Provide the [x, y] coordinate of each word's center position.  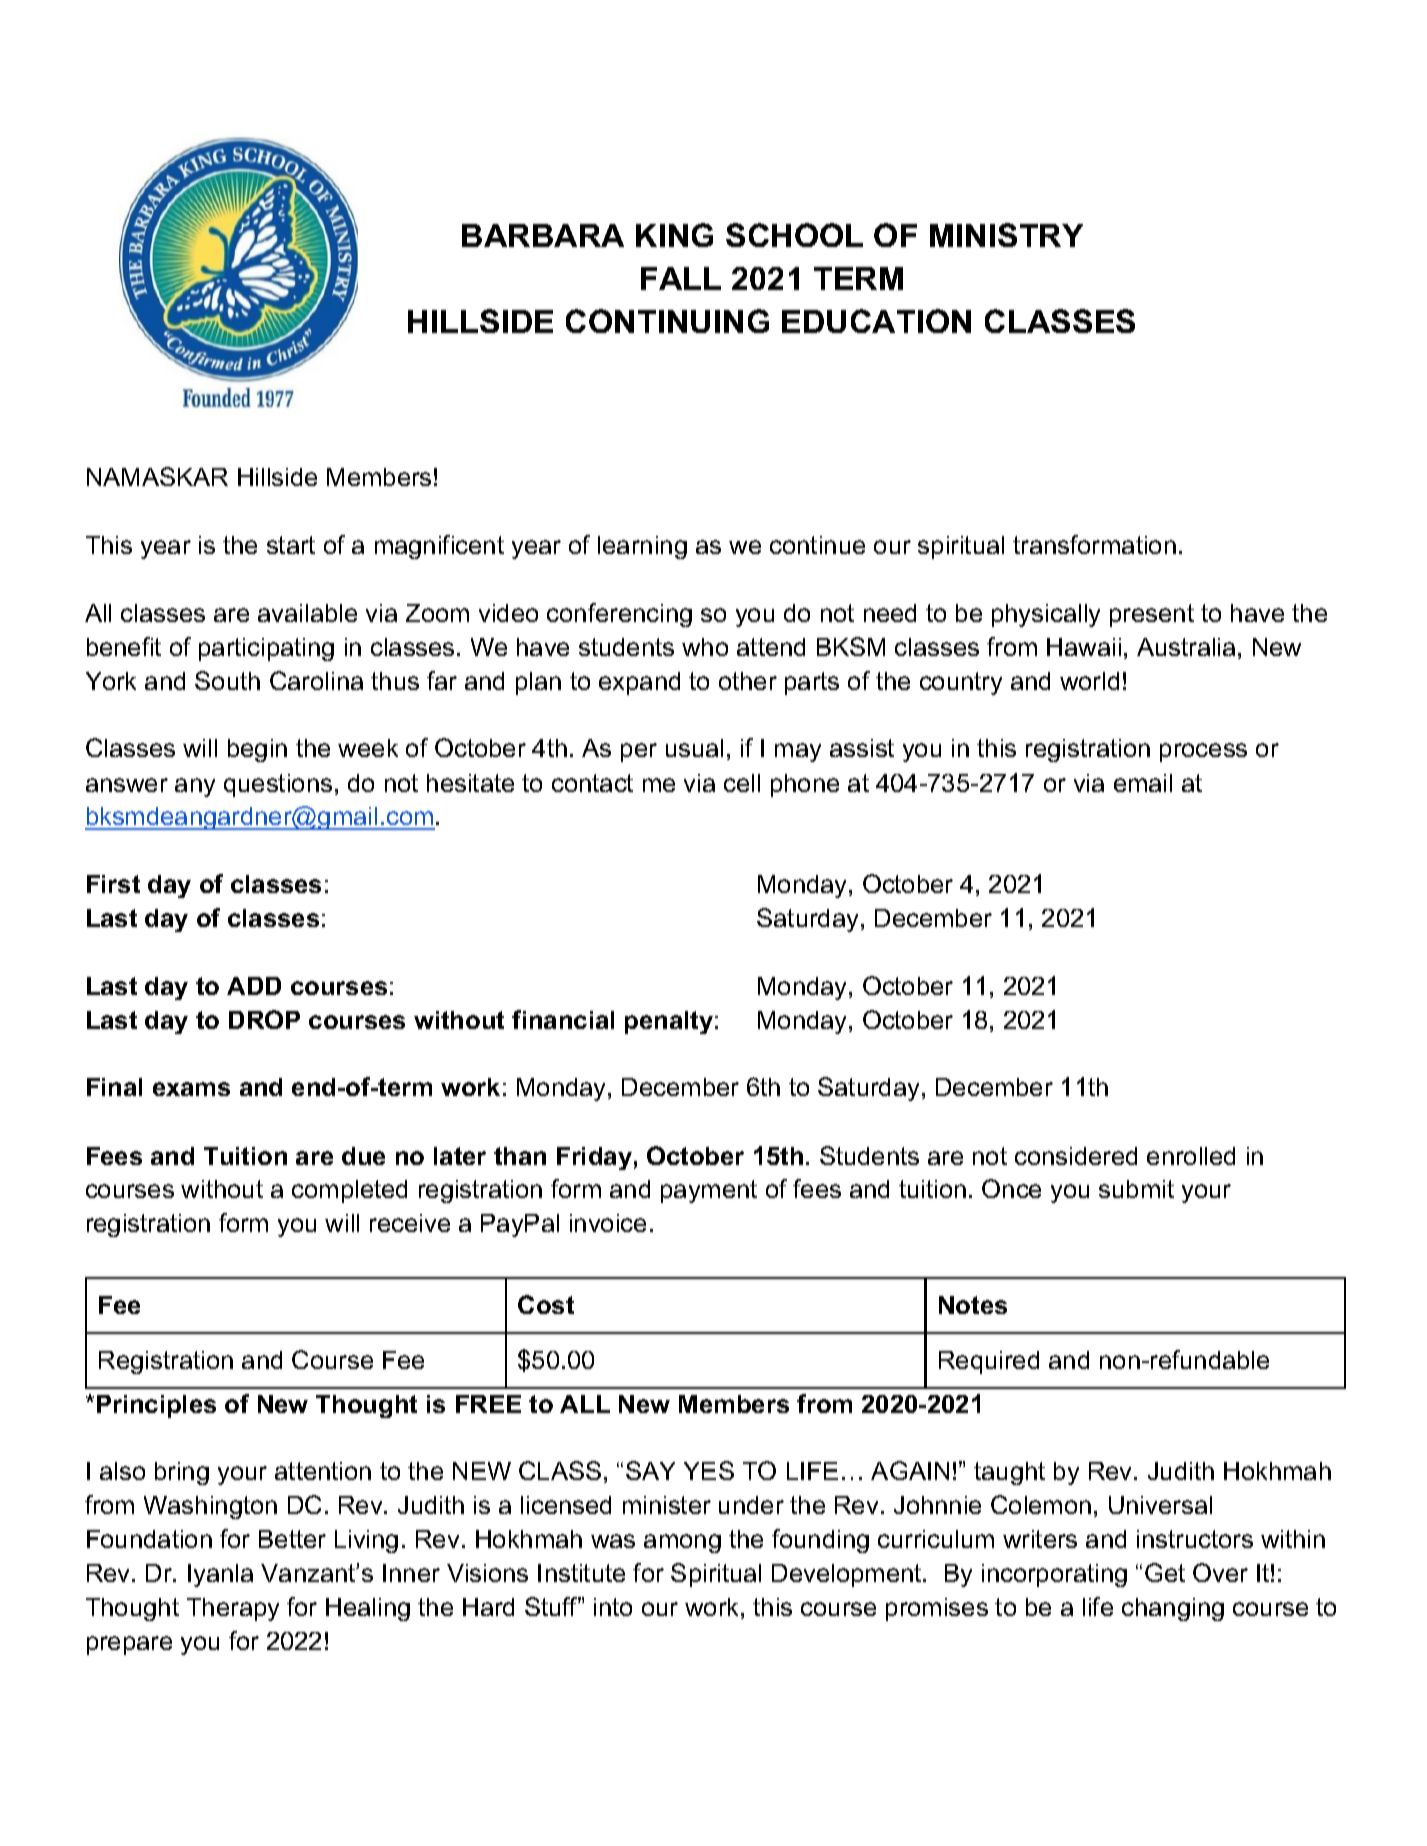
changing [1173, 1609]
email [1143, 783]
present [1152, 615]
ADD [254, 986]
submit [1136, 1189]
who [705, 647]
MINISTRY [1006, 235]
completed [349, 1191]
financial [563, 1019]
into [613, 1607]
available [307, 613]
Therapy [233, 1609]
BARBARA [543, 235]
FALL [681, 278]
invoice [608, 1223]
